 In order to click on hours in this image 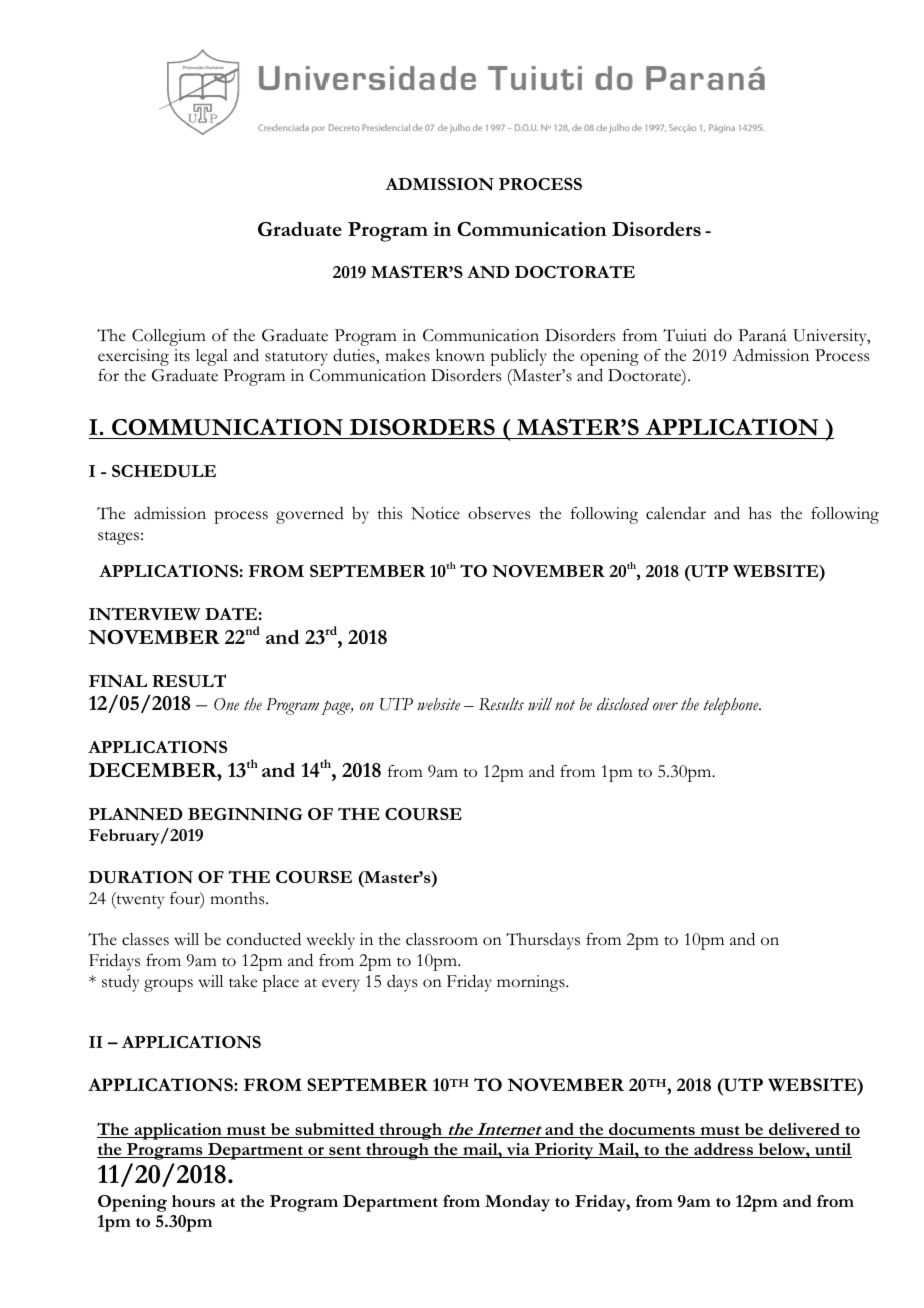, I will do `click(193, 1201)`.
